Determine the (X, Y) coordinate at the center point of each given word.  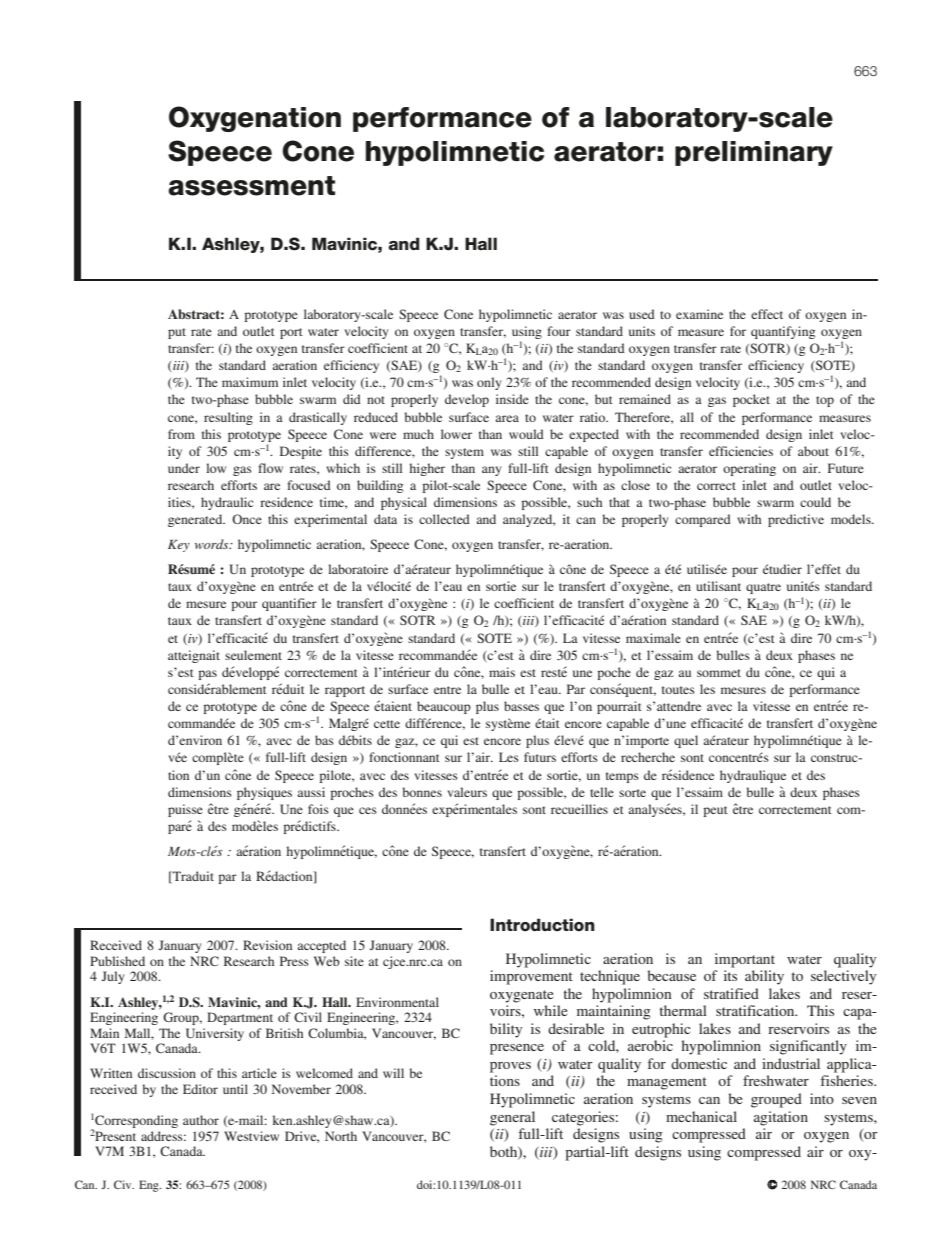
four (559, 331)
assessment (251, 186)
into (822, 1098)
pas (207, 675)
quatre (763, 588)
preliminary (754, 153)
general (512, 1118)
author (201, 1120)
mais (502, 672)
